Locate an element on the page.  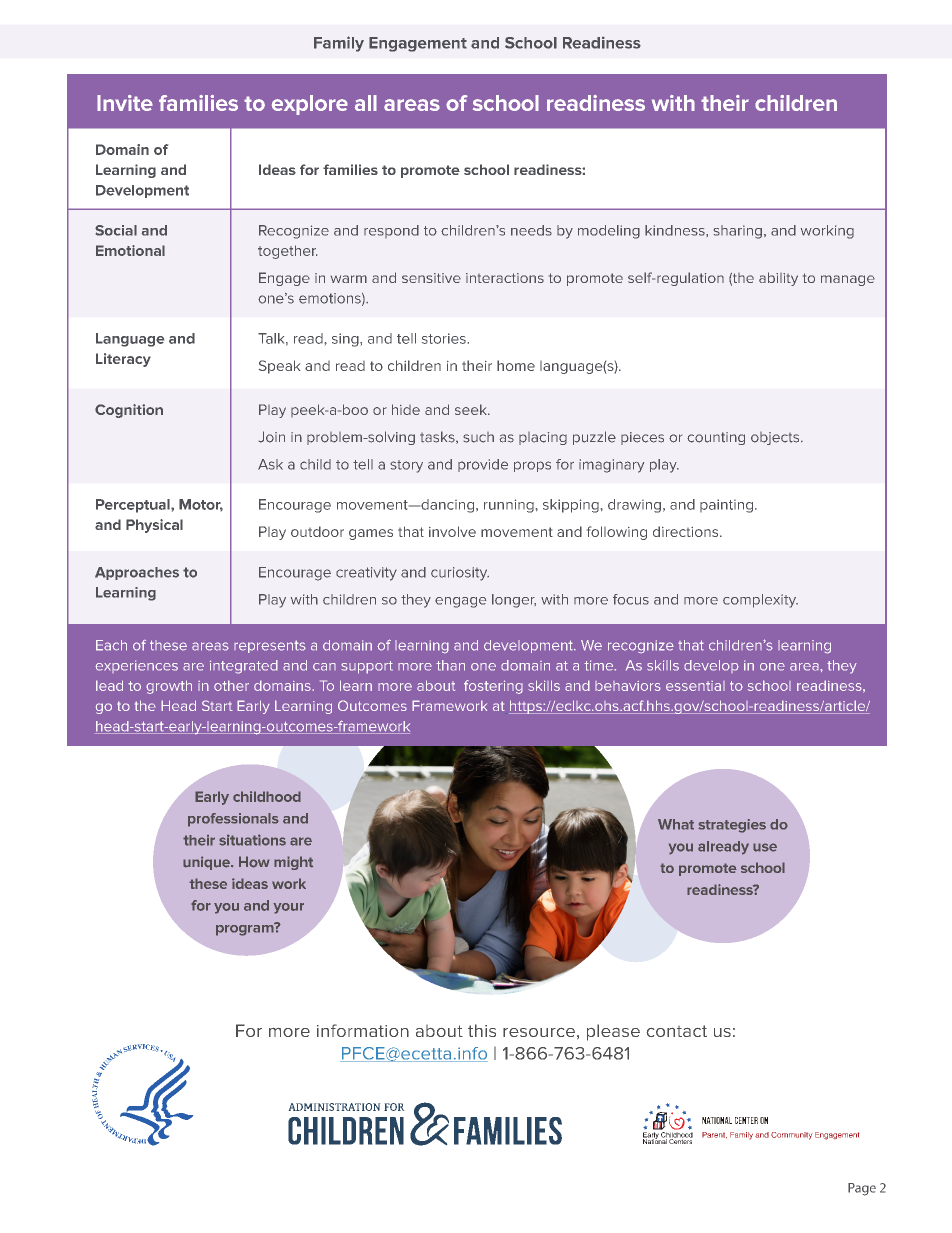
longer is located at coordinates (514, 601).
